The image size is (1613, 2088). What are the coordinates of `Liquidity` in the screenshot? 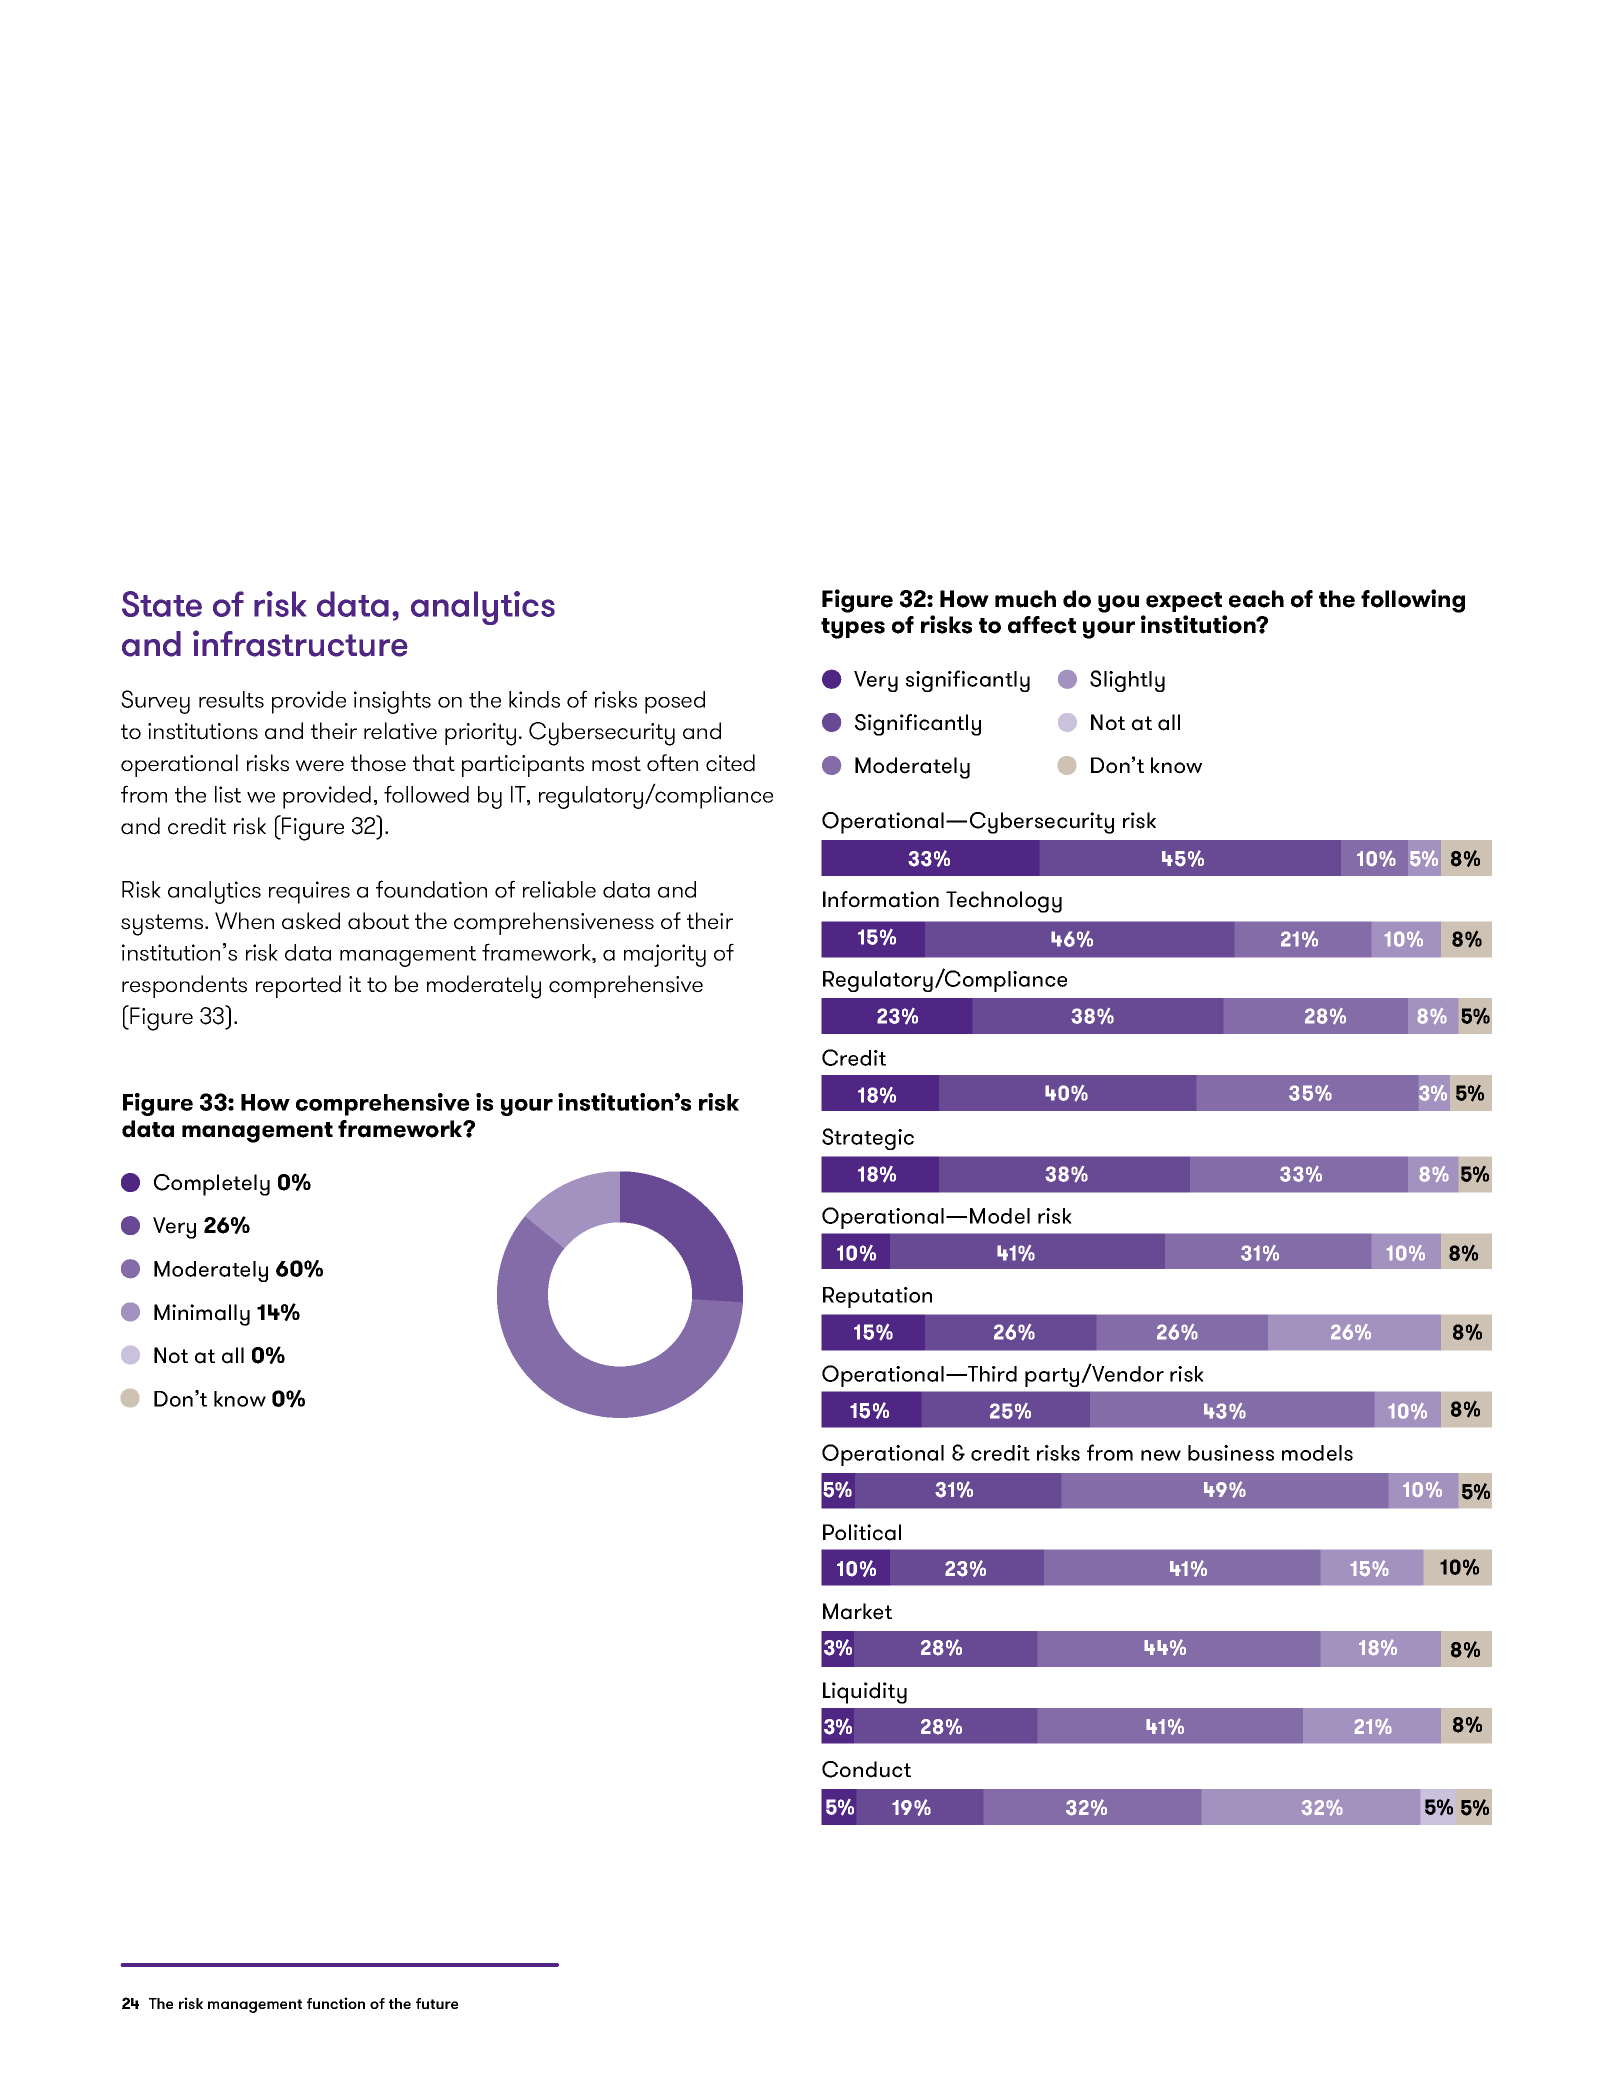 It's located at (865, 1693).
